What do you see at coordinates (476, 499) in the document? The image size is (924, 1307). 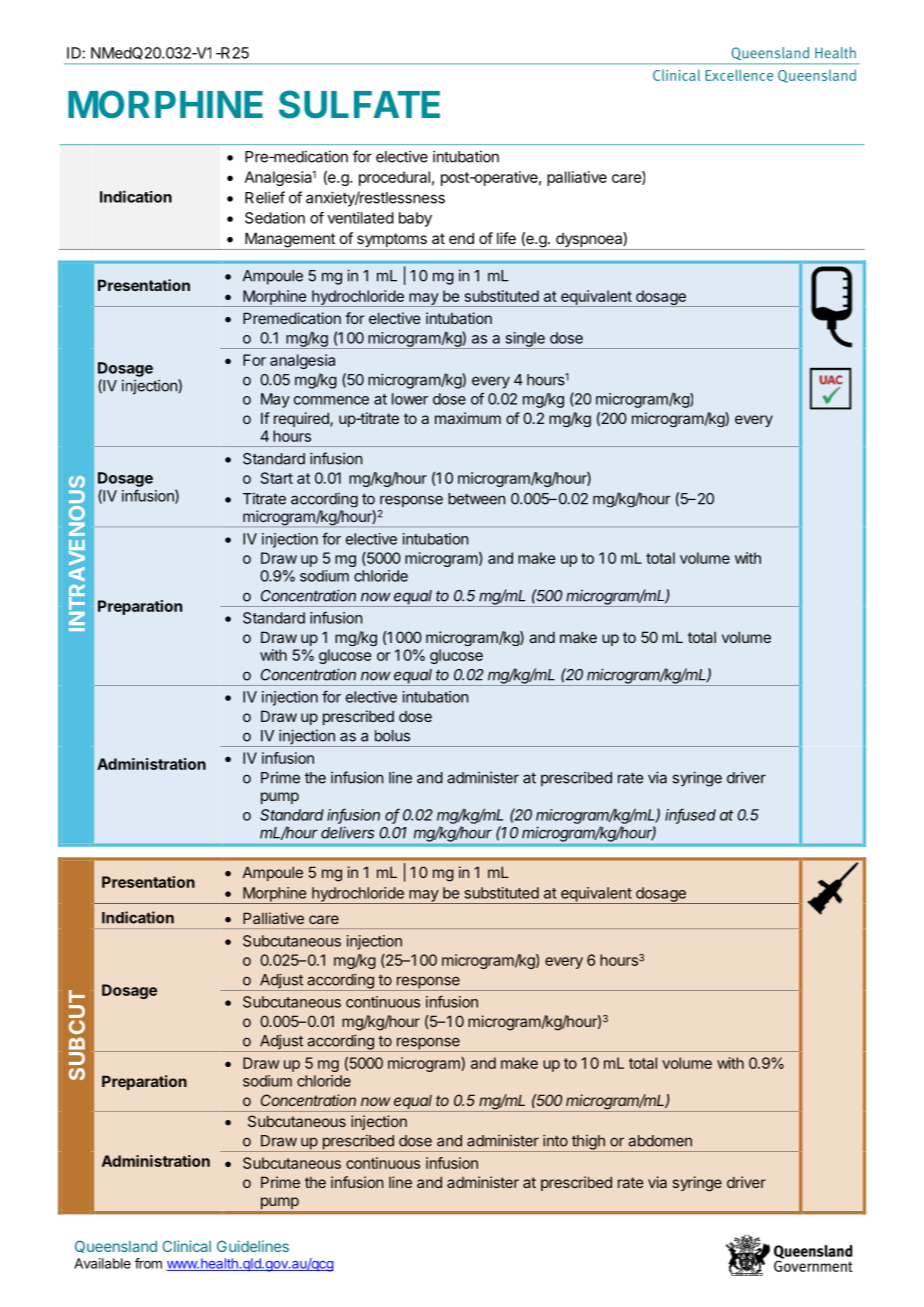 I see `between` at bounding box center [476, 499].
